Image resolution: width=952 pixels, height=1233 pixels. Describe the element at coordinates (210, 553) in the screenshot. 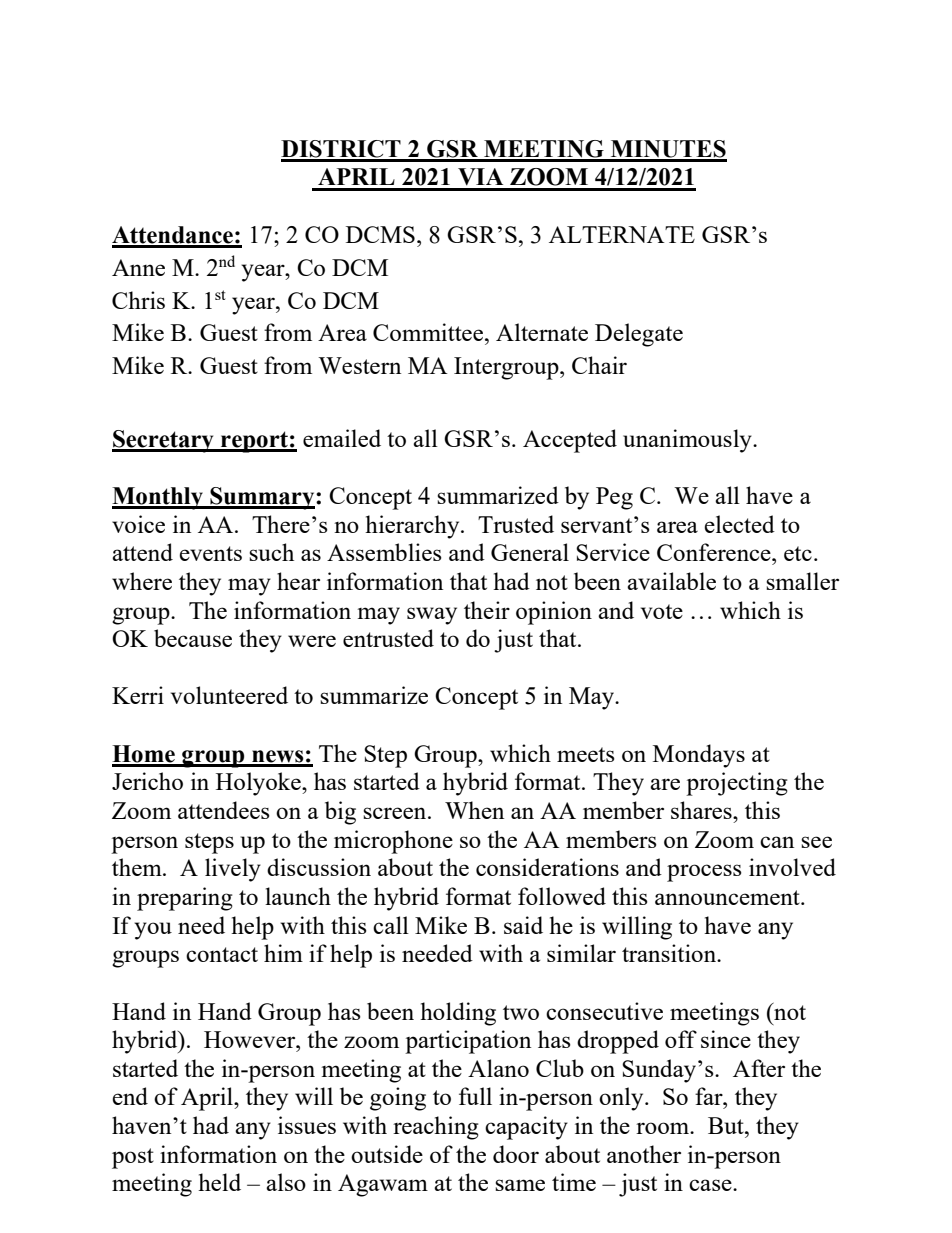

I see `events` at that location.
